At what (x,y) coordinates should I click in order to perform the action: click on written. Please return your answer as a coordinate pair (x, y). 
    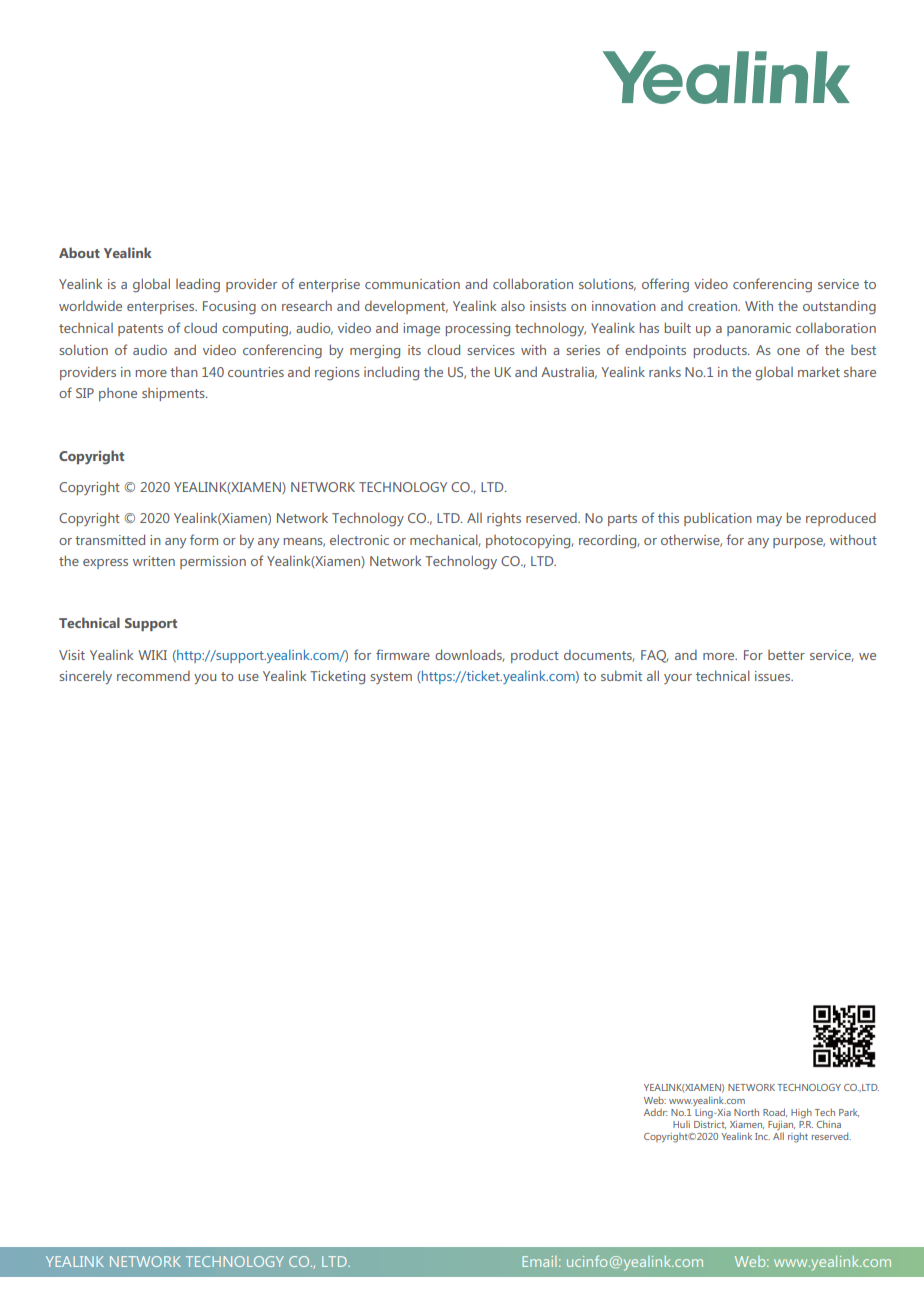
    Looking at the image, I should click on (154, 561).
